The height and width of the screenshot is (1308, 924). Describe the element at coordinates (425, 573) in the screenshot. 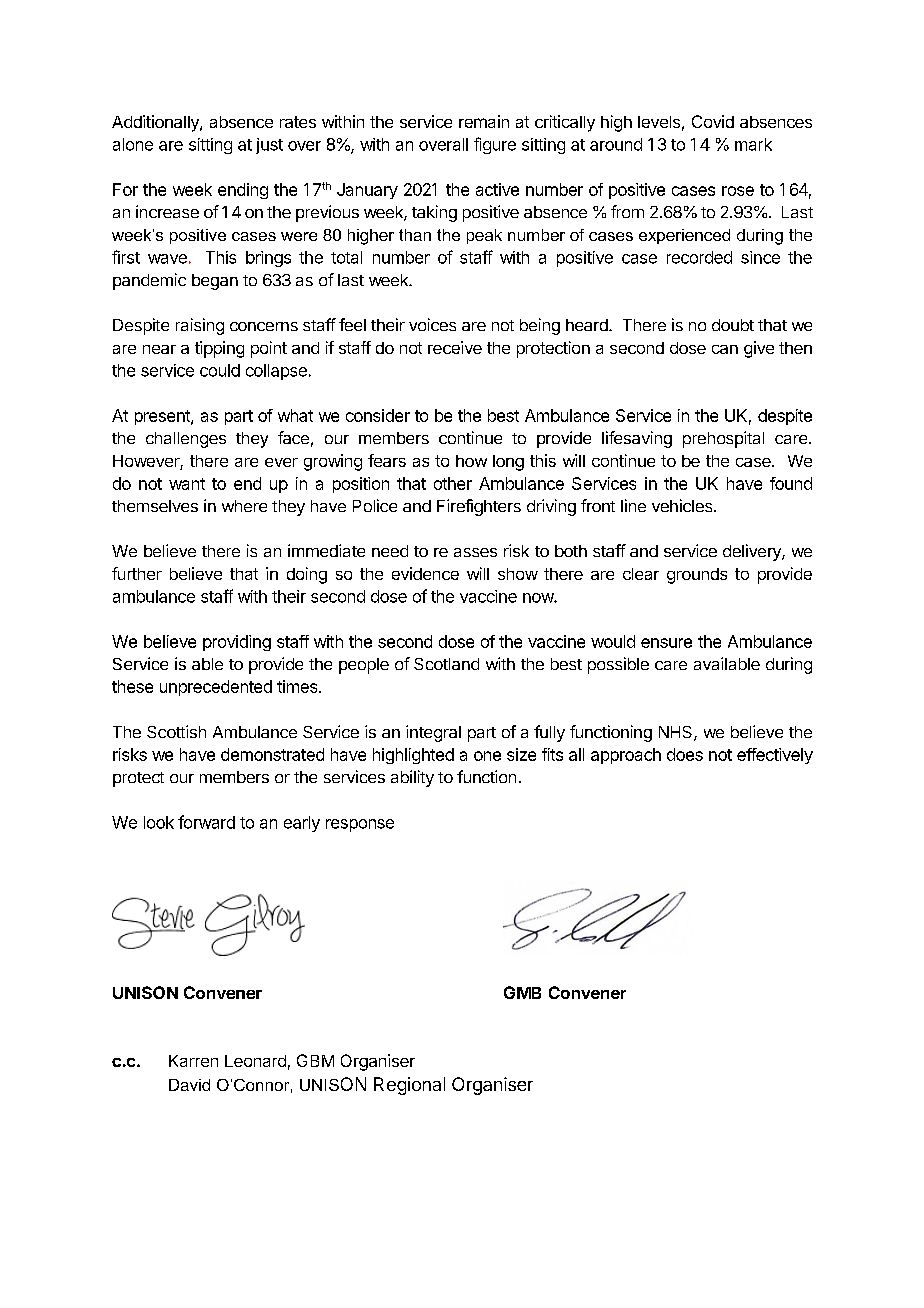

I see `evidence` at that location.
